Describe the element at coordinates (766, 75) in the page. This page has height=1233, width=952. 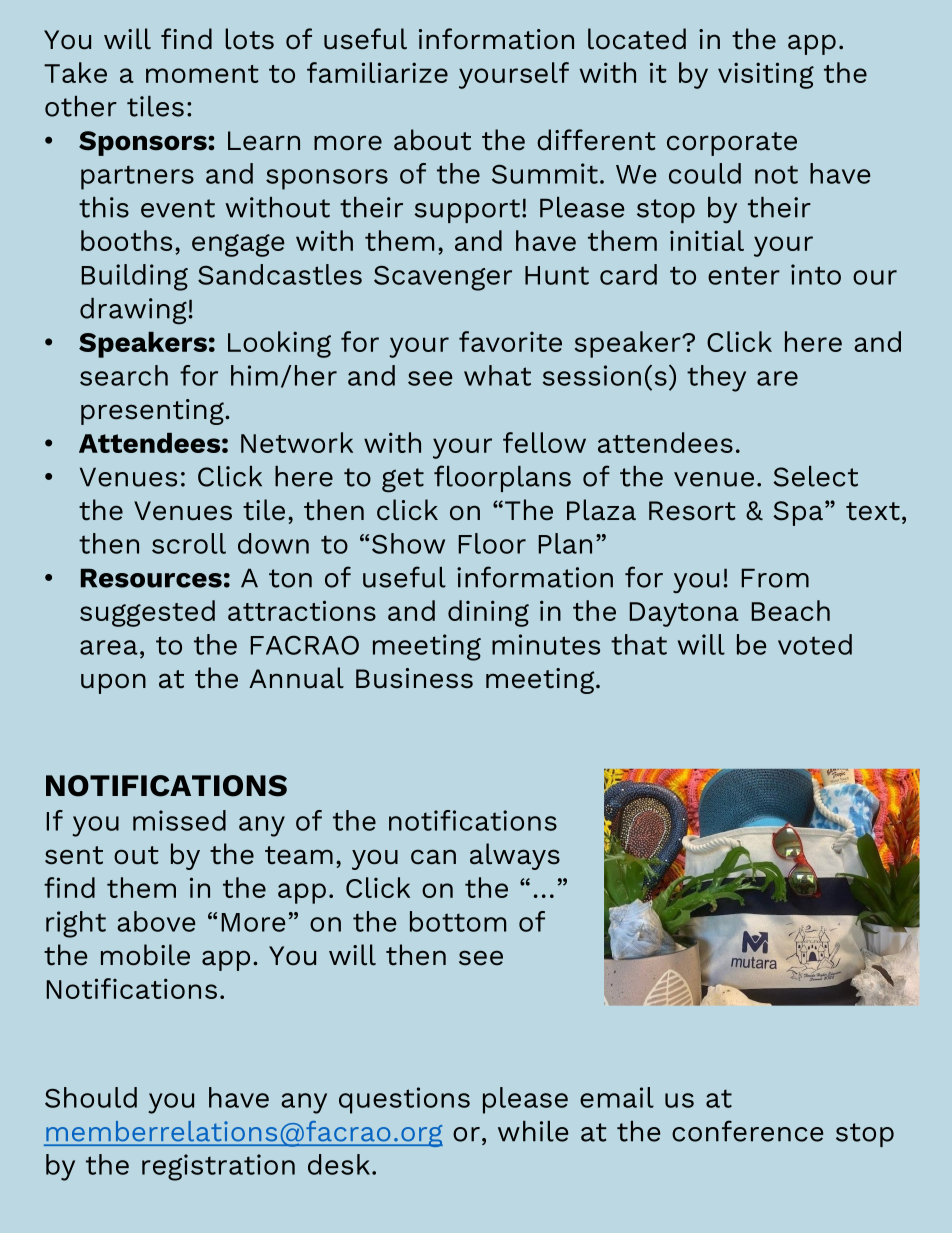
I see `visiting` at that location.
